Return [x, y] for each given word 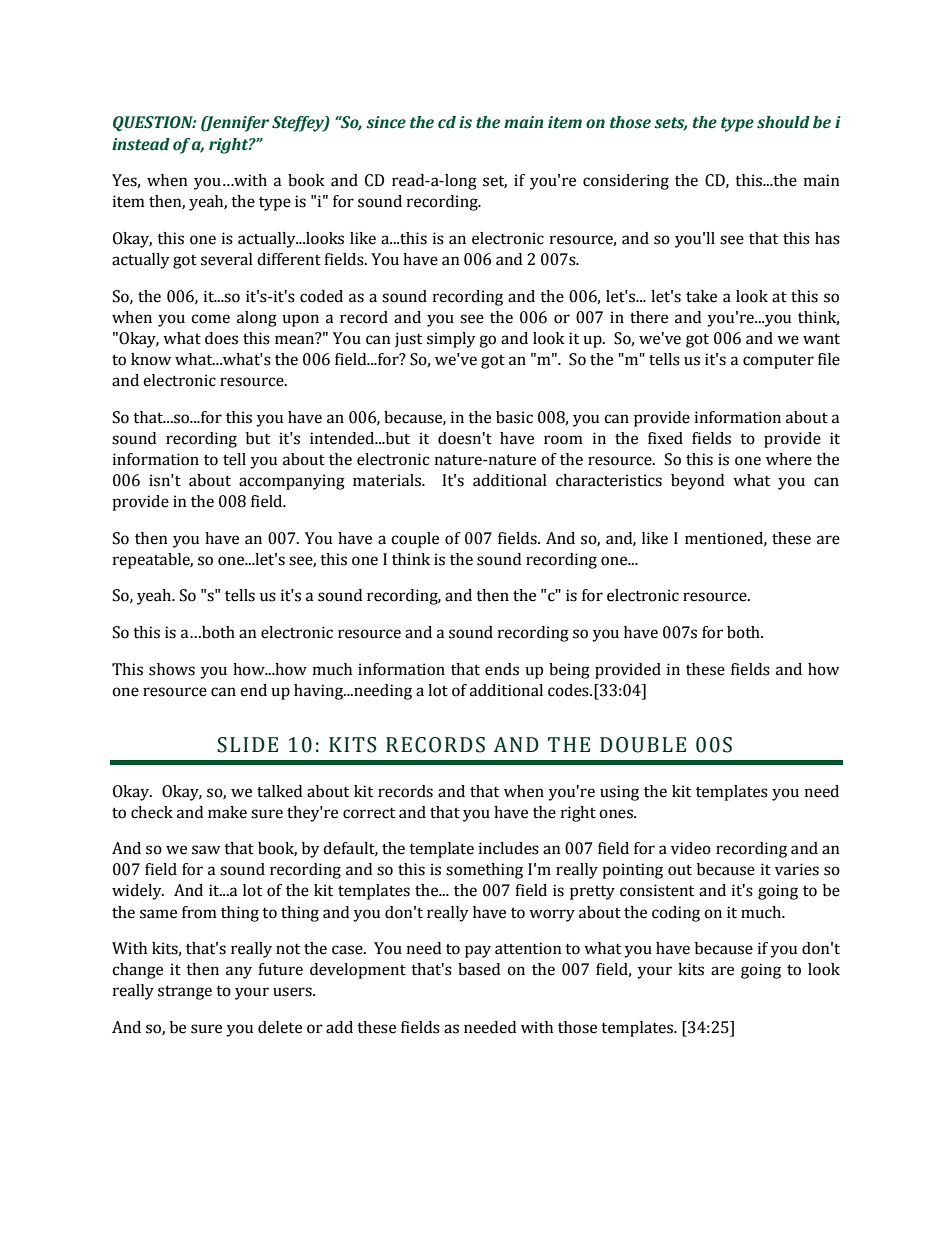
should [783, 122]
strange [185, 992]
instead [141, 144]
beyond [697, 482]
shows [172, 669]
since [386, 122]
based [479, 969]
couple [415, 540]
